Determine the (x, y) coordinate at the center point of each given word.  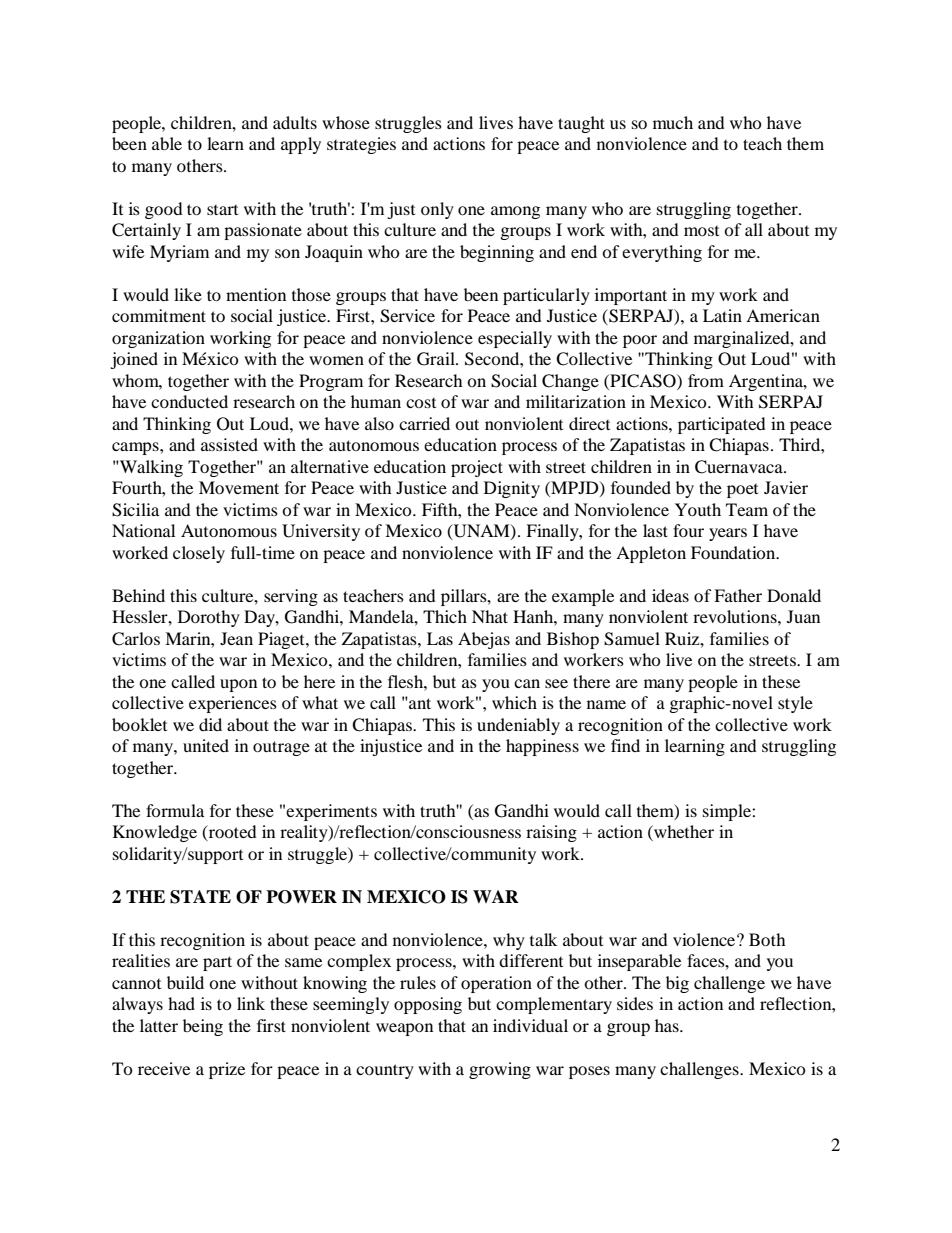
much (673, 122)
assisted (229, 444)
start (222, 210)
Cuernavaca (740, 467)
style (795, 704)
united (206, 745)
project (477, 468)
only (437, 210)
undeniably (518, 726)
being (203, 1027)
